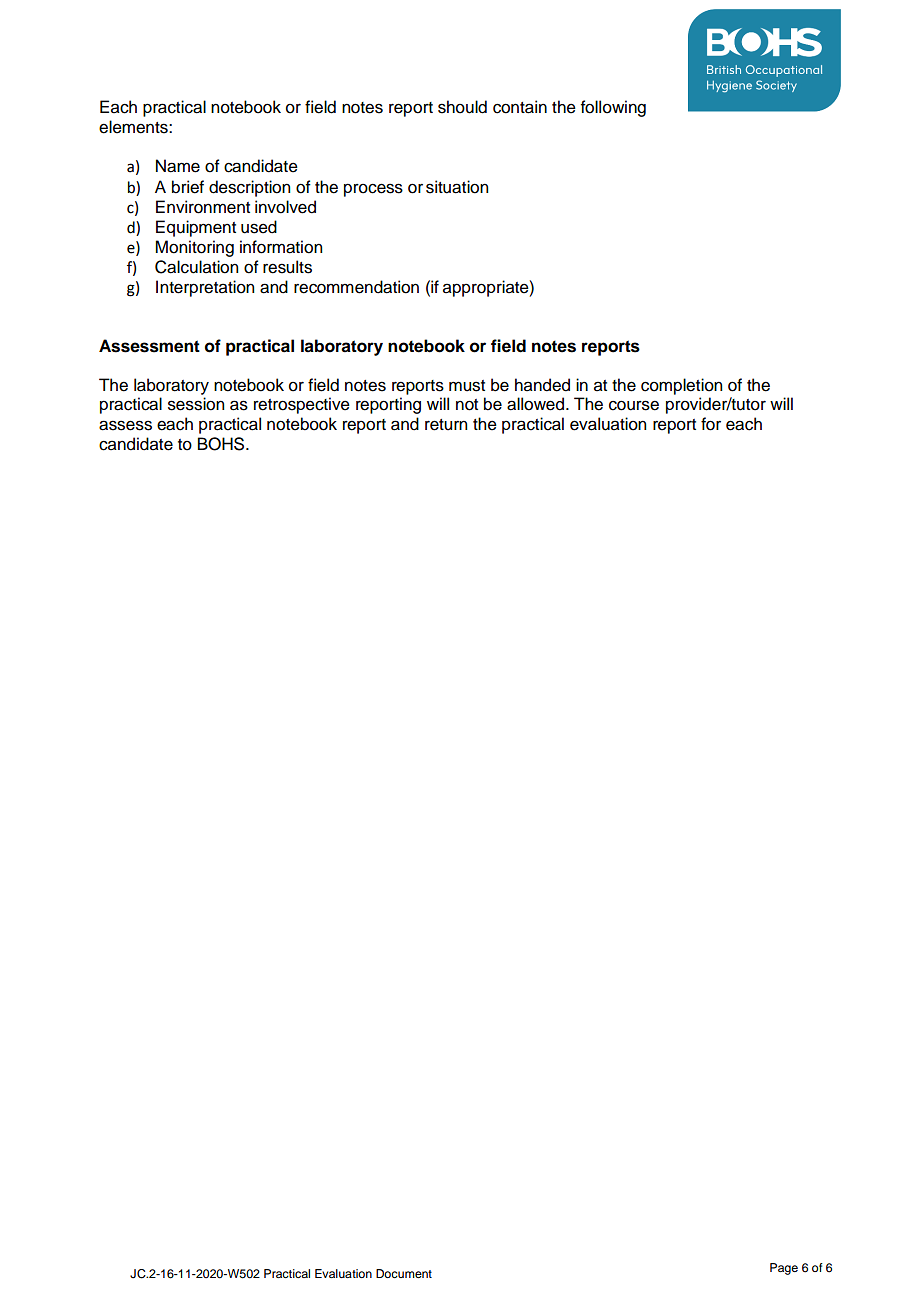 This screenshot has height=1307, width=924. I want to click on allowed, so click(535, 404).
